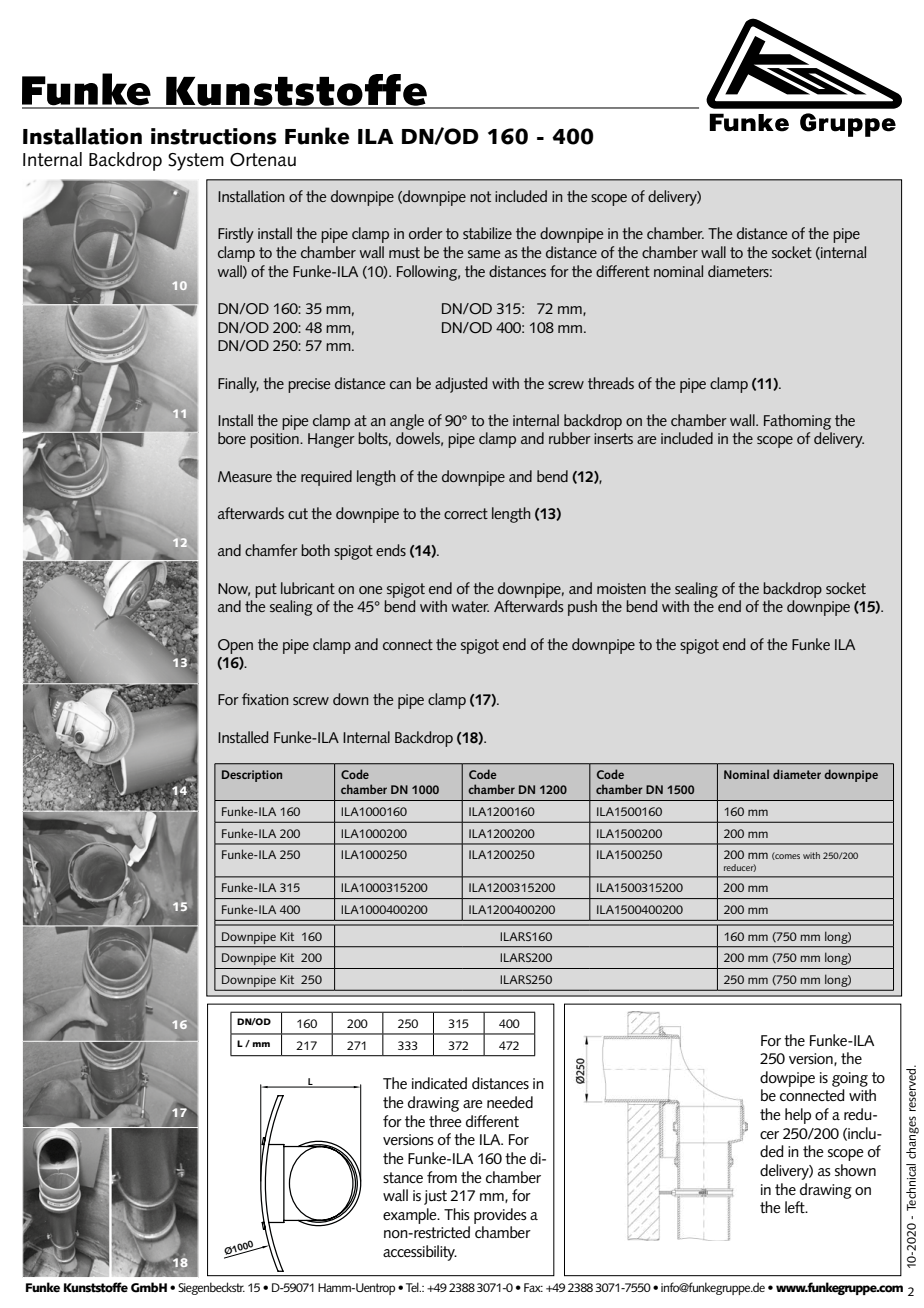 The width and height of the screenshot is (924, 1308). Describe the element at coordinates (582, 608) in the screenshot. I see `push` at that location.
